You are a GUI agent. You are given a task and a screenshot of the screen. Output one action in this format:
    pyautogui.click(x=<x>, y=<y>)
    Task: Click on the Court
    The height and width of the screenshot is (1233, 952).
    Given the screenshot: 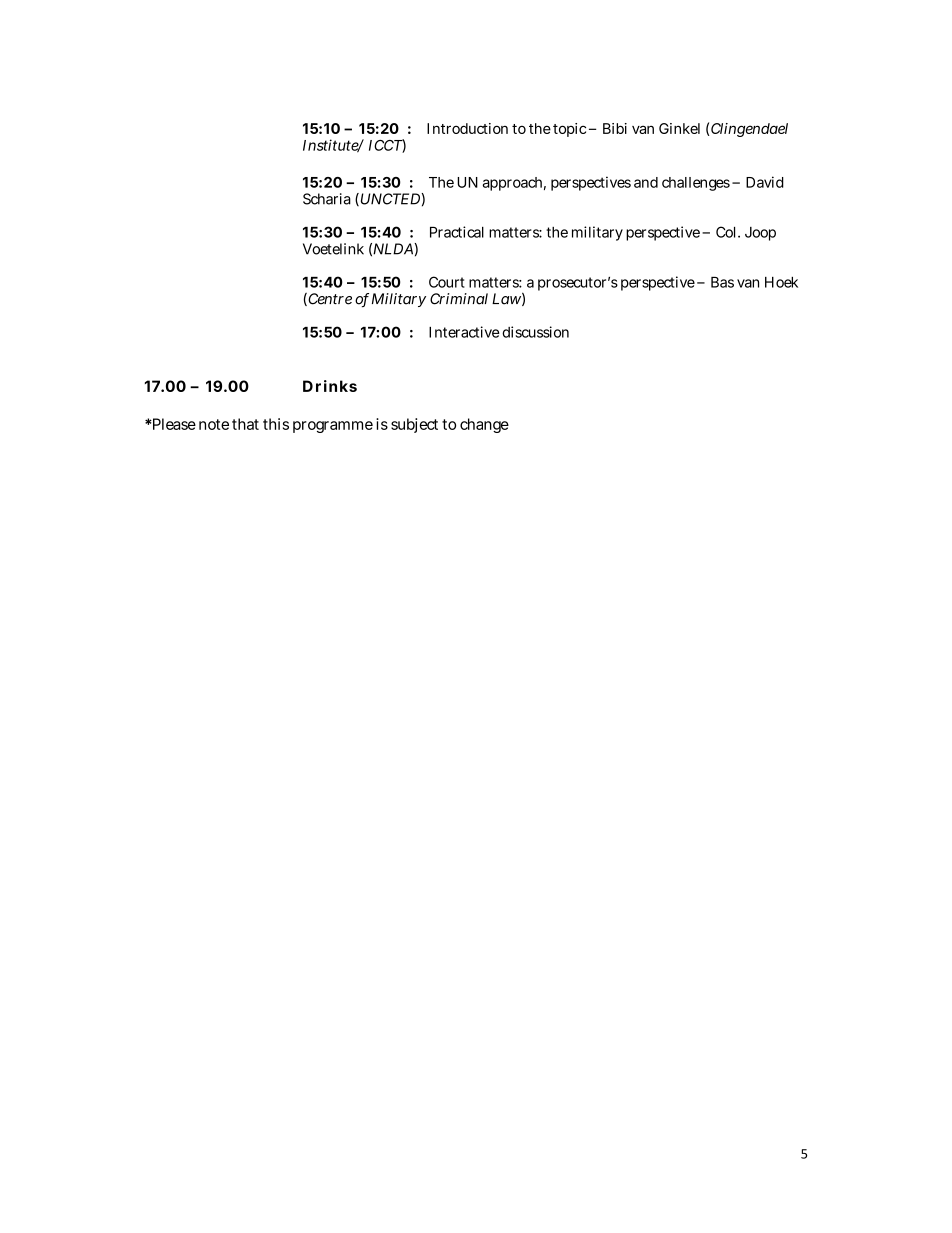 What is the action you would take?
    pyautogui.click(x=447, y=282)
